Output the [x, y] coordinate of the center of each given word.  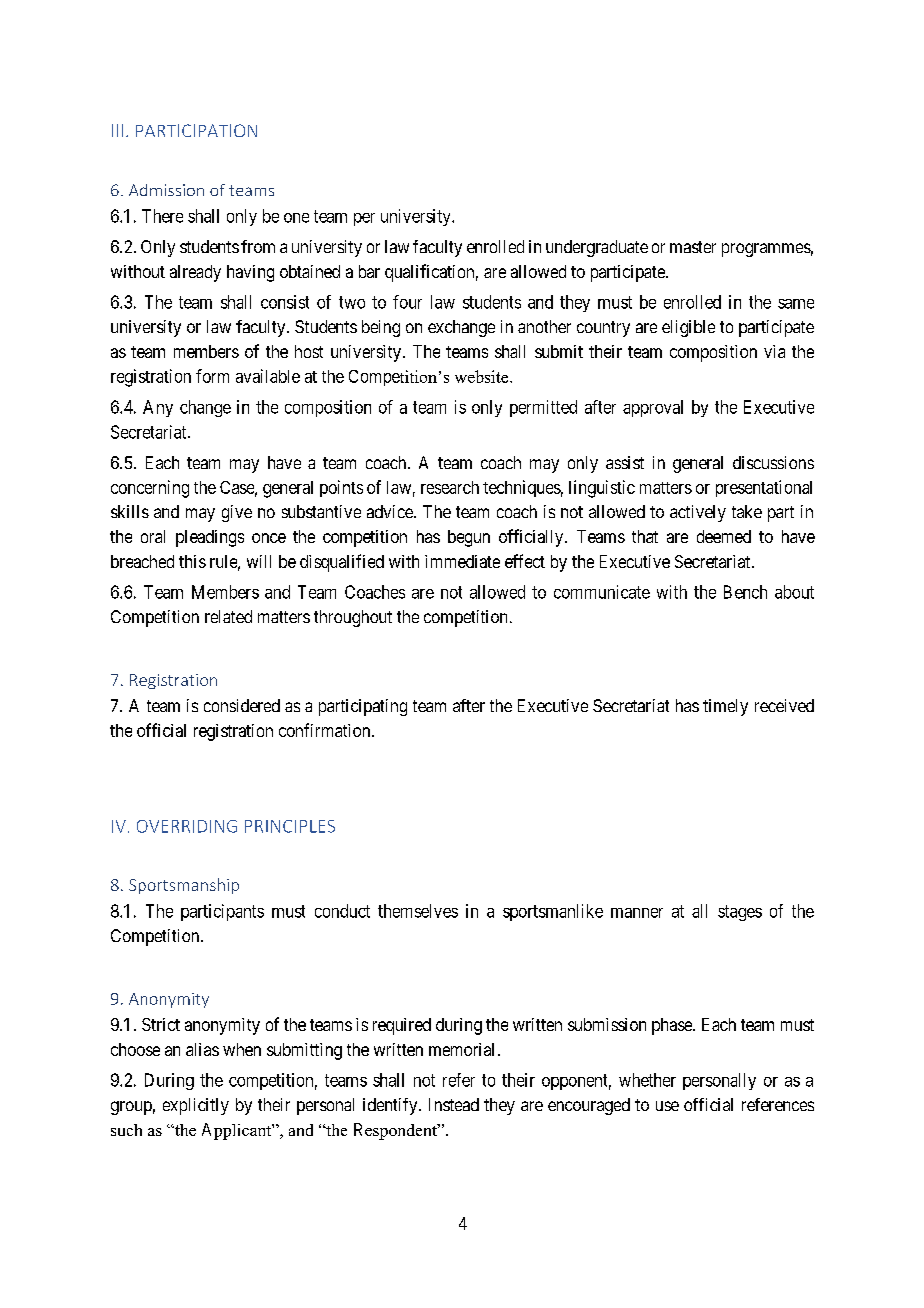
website [483, 376]
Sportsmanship [184, 886]
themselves [418, 911]
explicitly [196, 1106]
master [693, 247]
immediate [462, 561]
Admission [166, 190]
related [228, 616]
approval [653, 408]
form [212, 376]
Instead [454, 1104]
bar [369, 271]
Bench [745, 592]
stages [740, 913]
